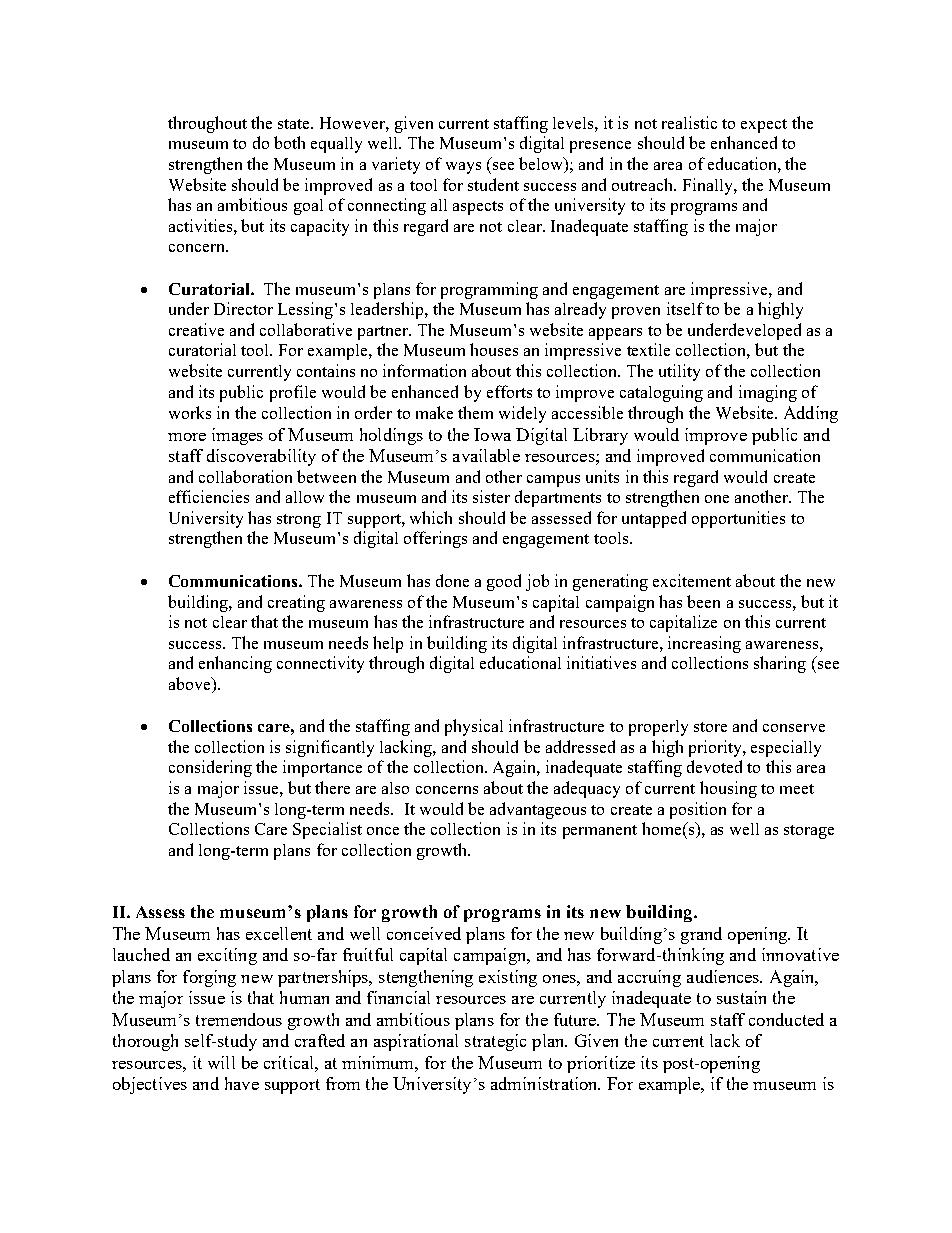 This document has height=1233, width=952. Describe the element at coordinates (768, 393) in the document. I see `imaging` at that location.
